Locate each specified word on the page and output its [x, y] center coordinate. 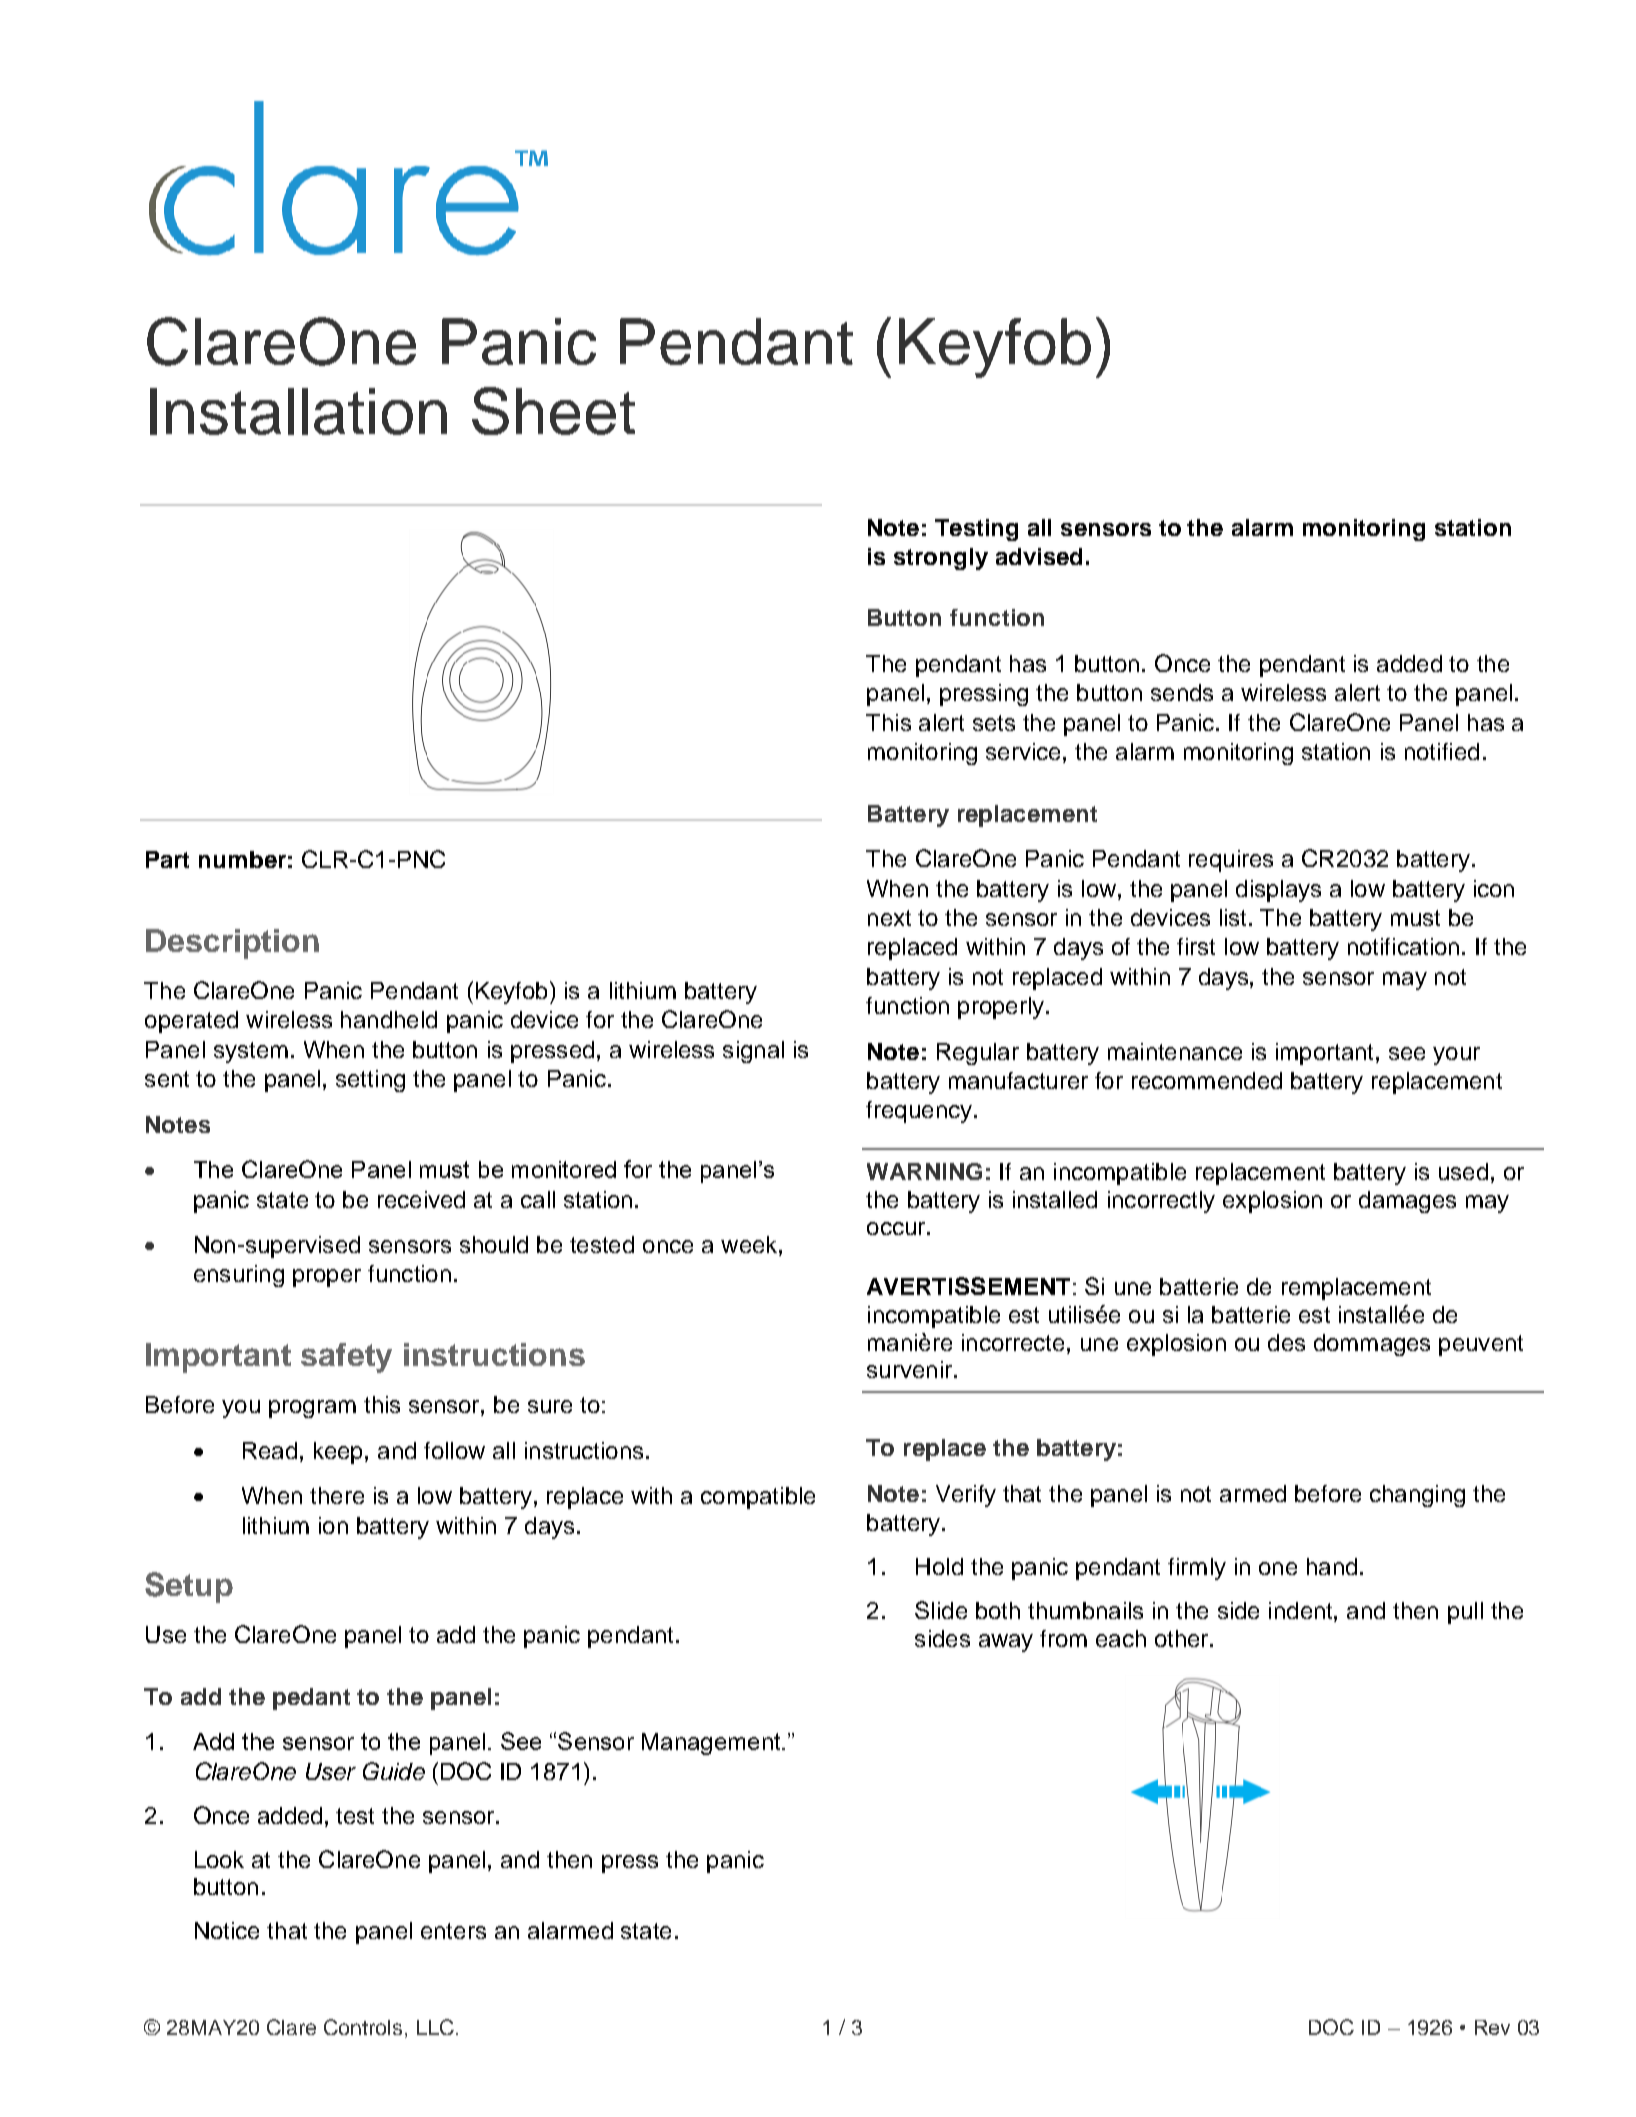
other [1183, 1638]
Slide [941, 1610]
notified [1442, 751]
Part [167, 859]
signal [753, 1052]
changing [1417, 1496]
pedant [311, 1699]
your [1456, 1056]
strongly [941, 559]
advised [1039, 556]
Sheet [553, 411]
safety [346, 1358]
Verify [966, 1496]
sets [994, 723]
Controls [363, 2027]
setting [370, 1081]
